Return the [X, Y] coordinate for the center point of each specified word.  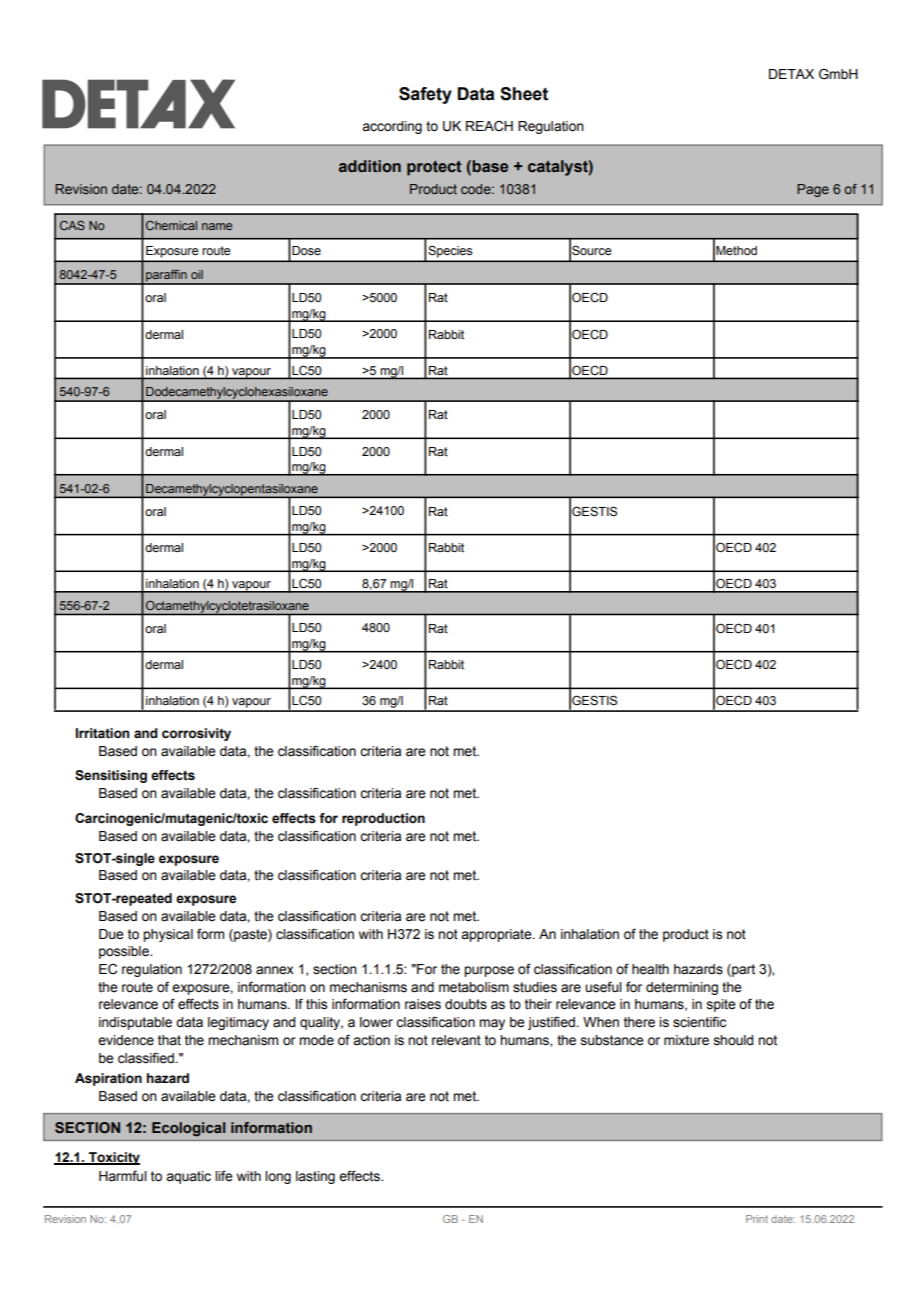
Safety [425, 95]
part [742, 970]
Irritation [102, 733]
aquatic [188, 1177]
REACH [489, 126]
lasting [315, 1177]
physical [168, 935]
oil [197, 274]
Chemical [171, 225]
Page [813, 190]
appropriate [497, 935]
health [650, 969]
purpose [489, 971]
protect [434, 168]
